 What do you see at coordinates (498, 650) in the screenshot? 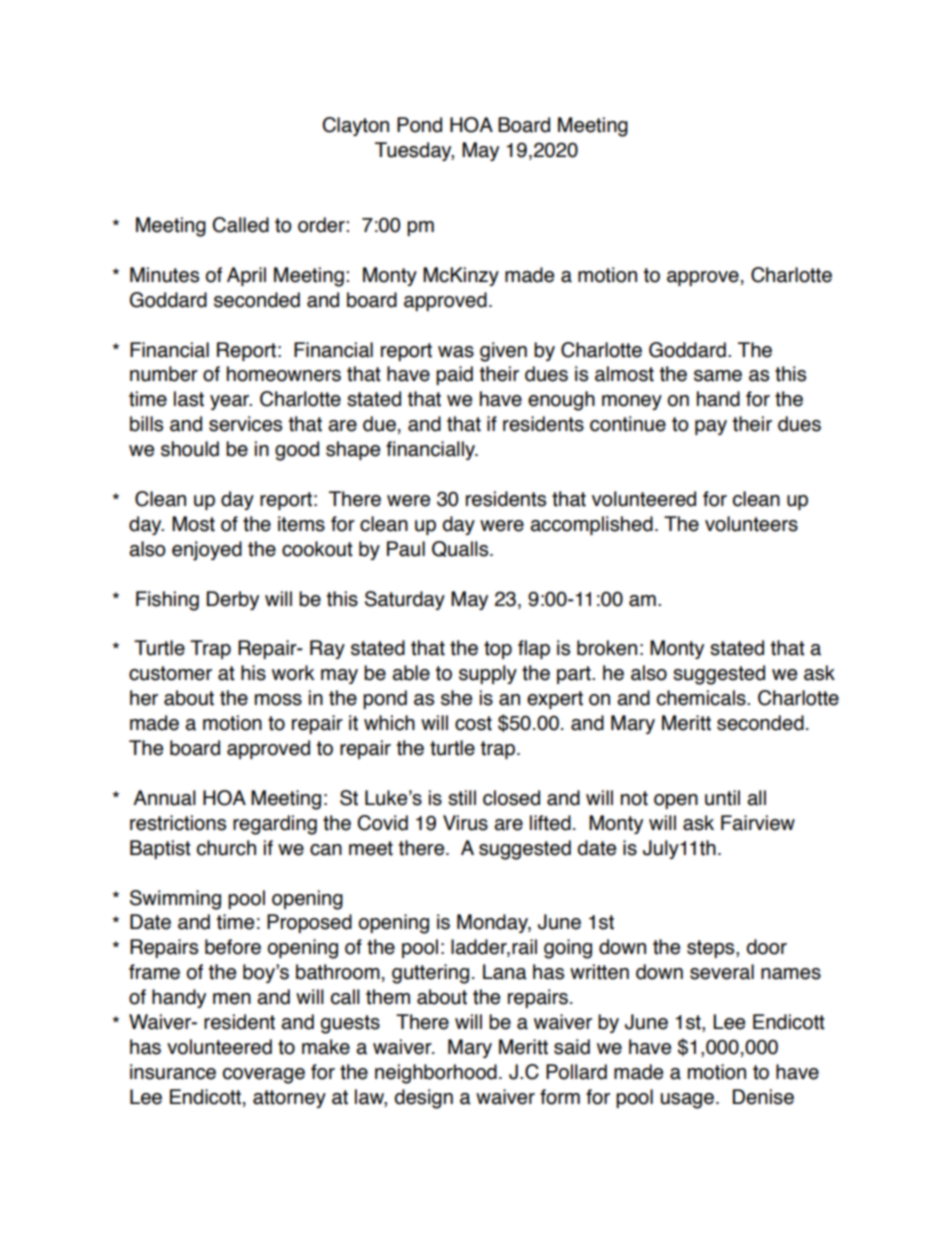
I see `top` at bounding box center [498, 650].
